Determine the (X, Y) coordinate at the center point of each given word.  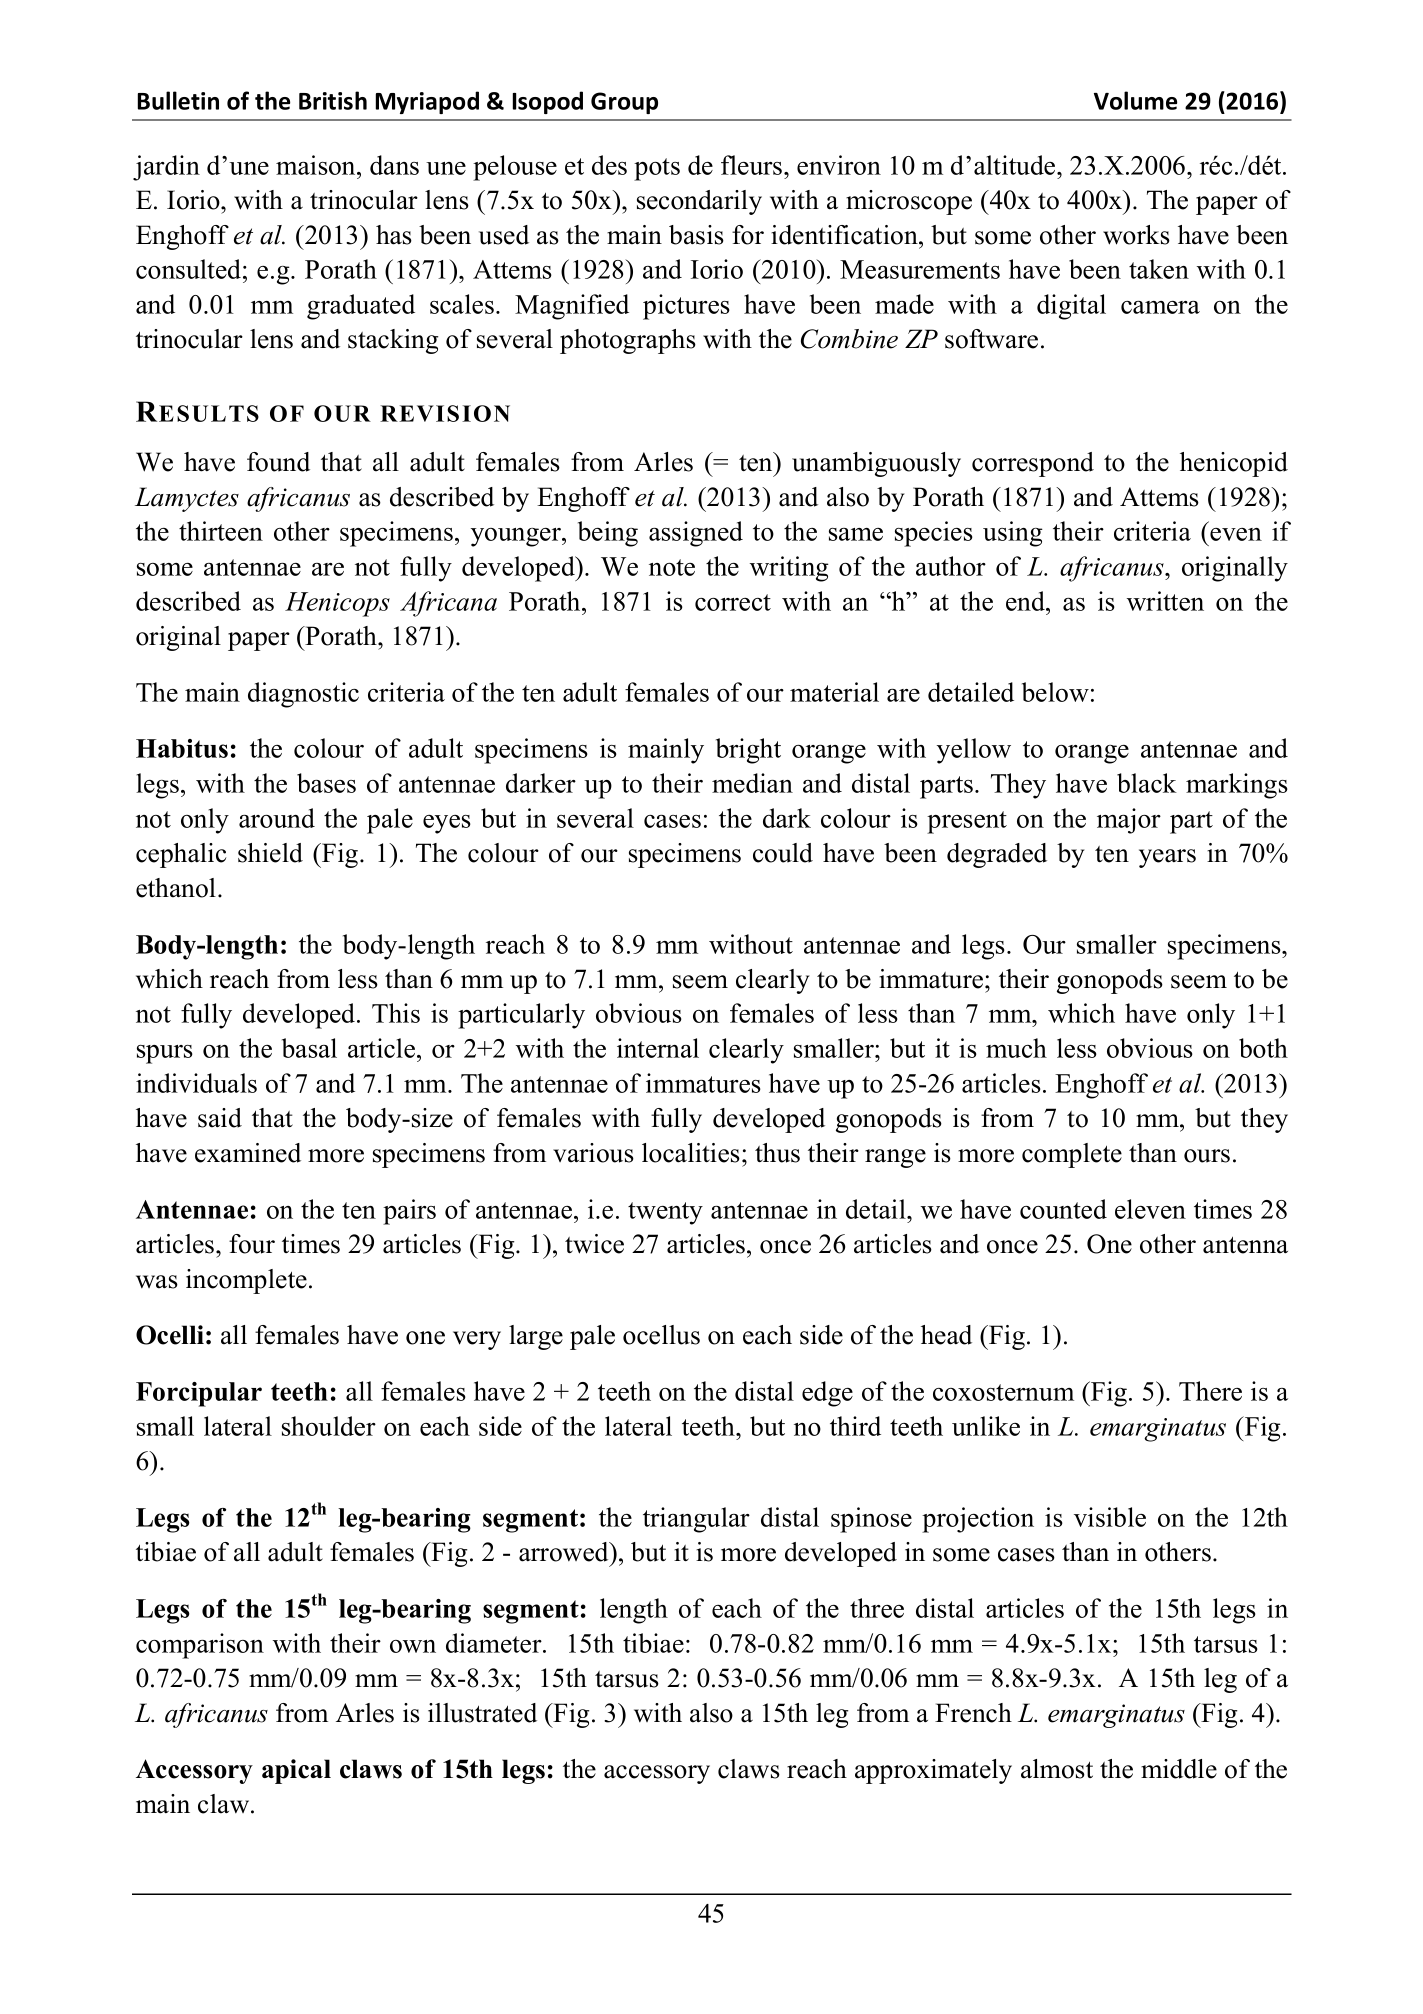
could (783, 853)
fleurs (753, 165)
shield (270, 853)
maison (317, 165)
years (1167, 858)
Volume (1135, 100)
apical (296, 1771)
